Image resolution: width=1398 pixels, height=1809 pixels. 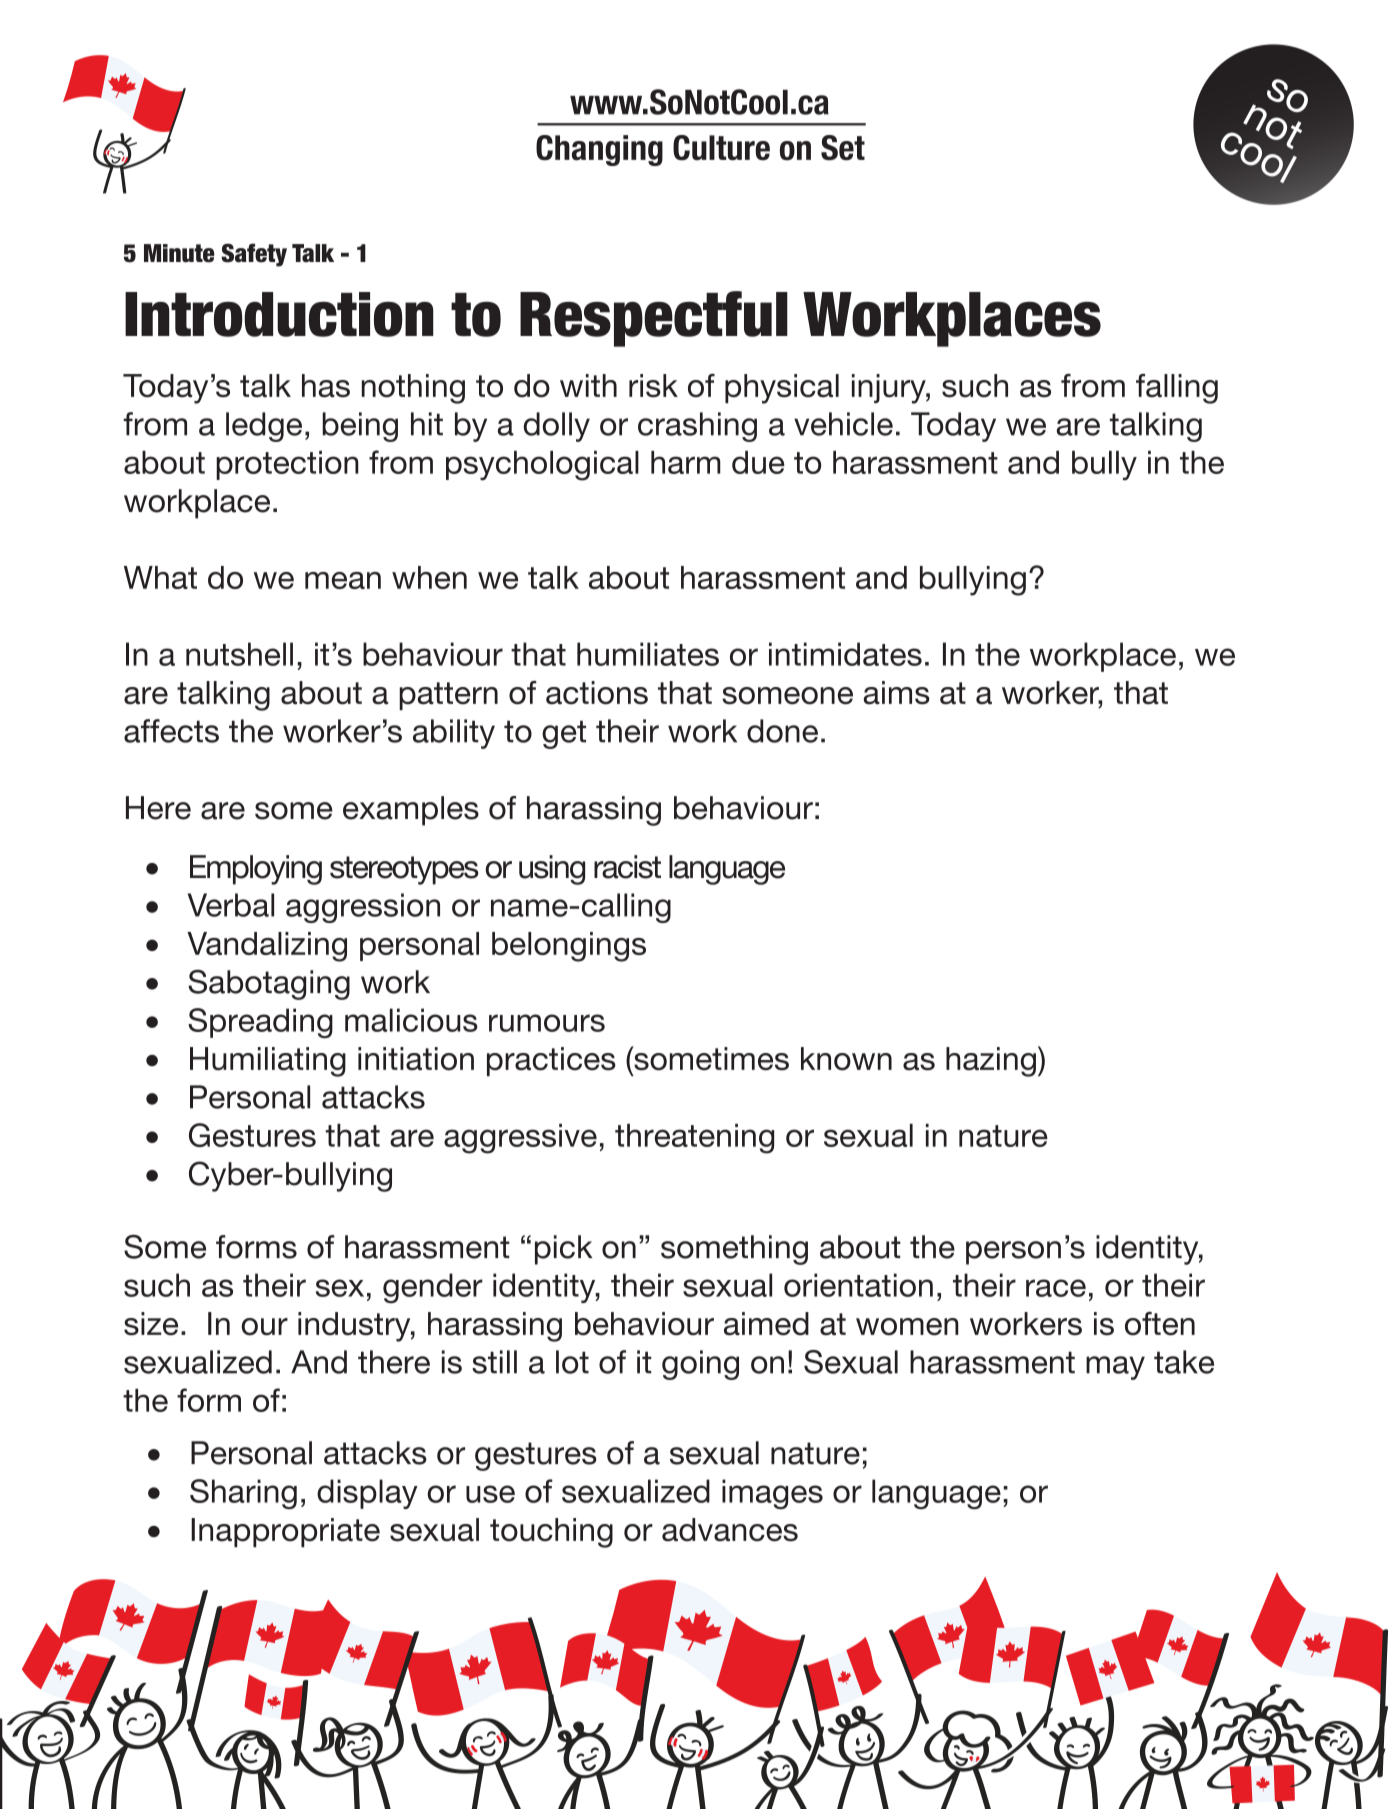 I want to click on Culture, so click(x=721, y=148).
